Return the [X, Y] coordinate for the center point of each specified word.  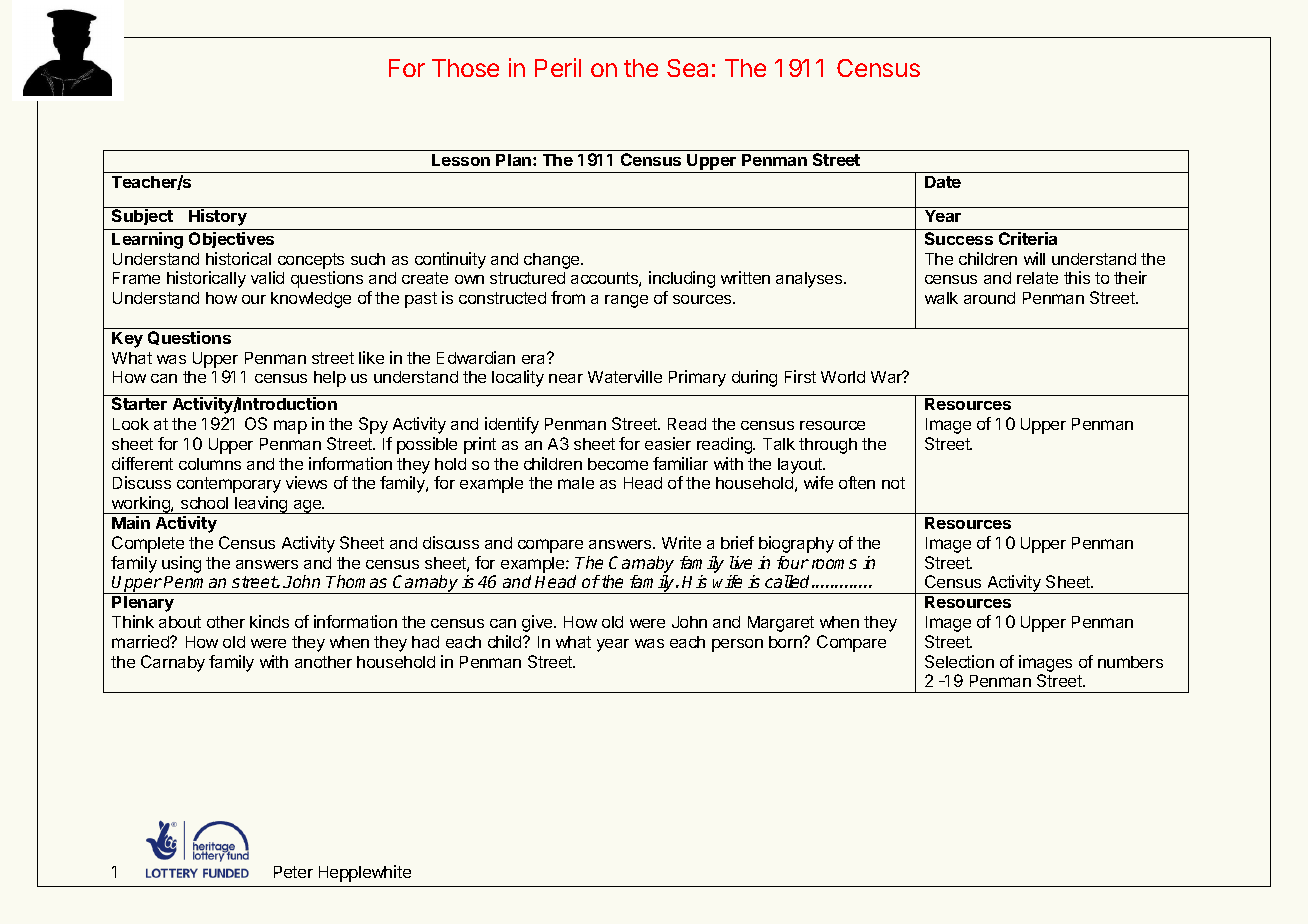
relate [1037, 278]
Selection [959, 661]
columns [210, 464]
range [626, 301]
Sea [687, 68]
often [857, 482]
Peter [293, 872]
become [618, 464]
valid [267, 277]
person [737, 645]
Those [465, 68]
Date [943, 182]
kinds [269, 621]
